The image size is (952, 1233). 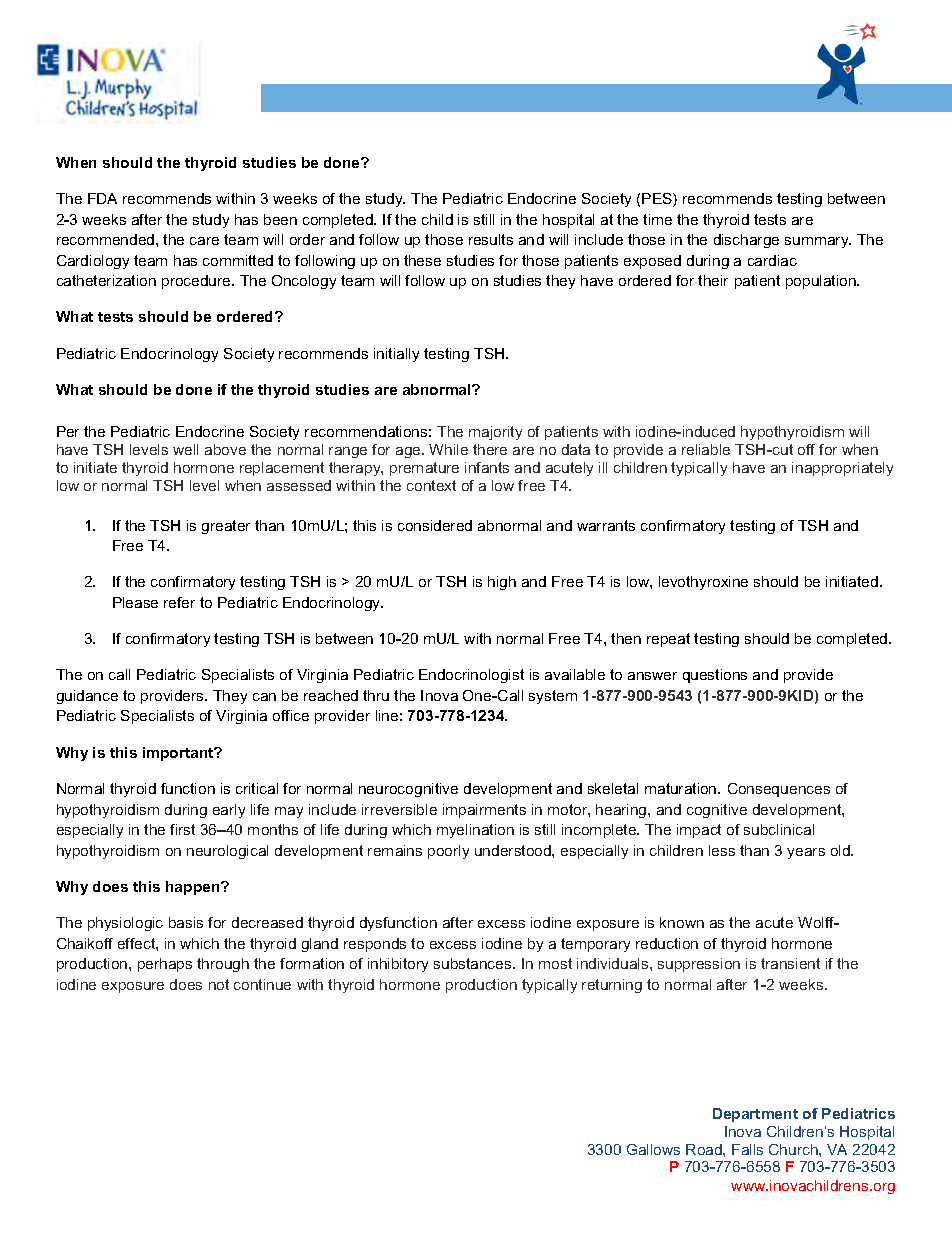 What do you see at coordinates (475, 831) in the screenshot?
I see `myelination` at bounding box center [475, 831].
